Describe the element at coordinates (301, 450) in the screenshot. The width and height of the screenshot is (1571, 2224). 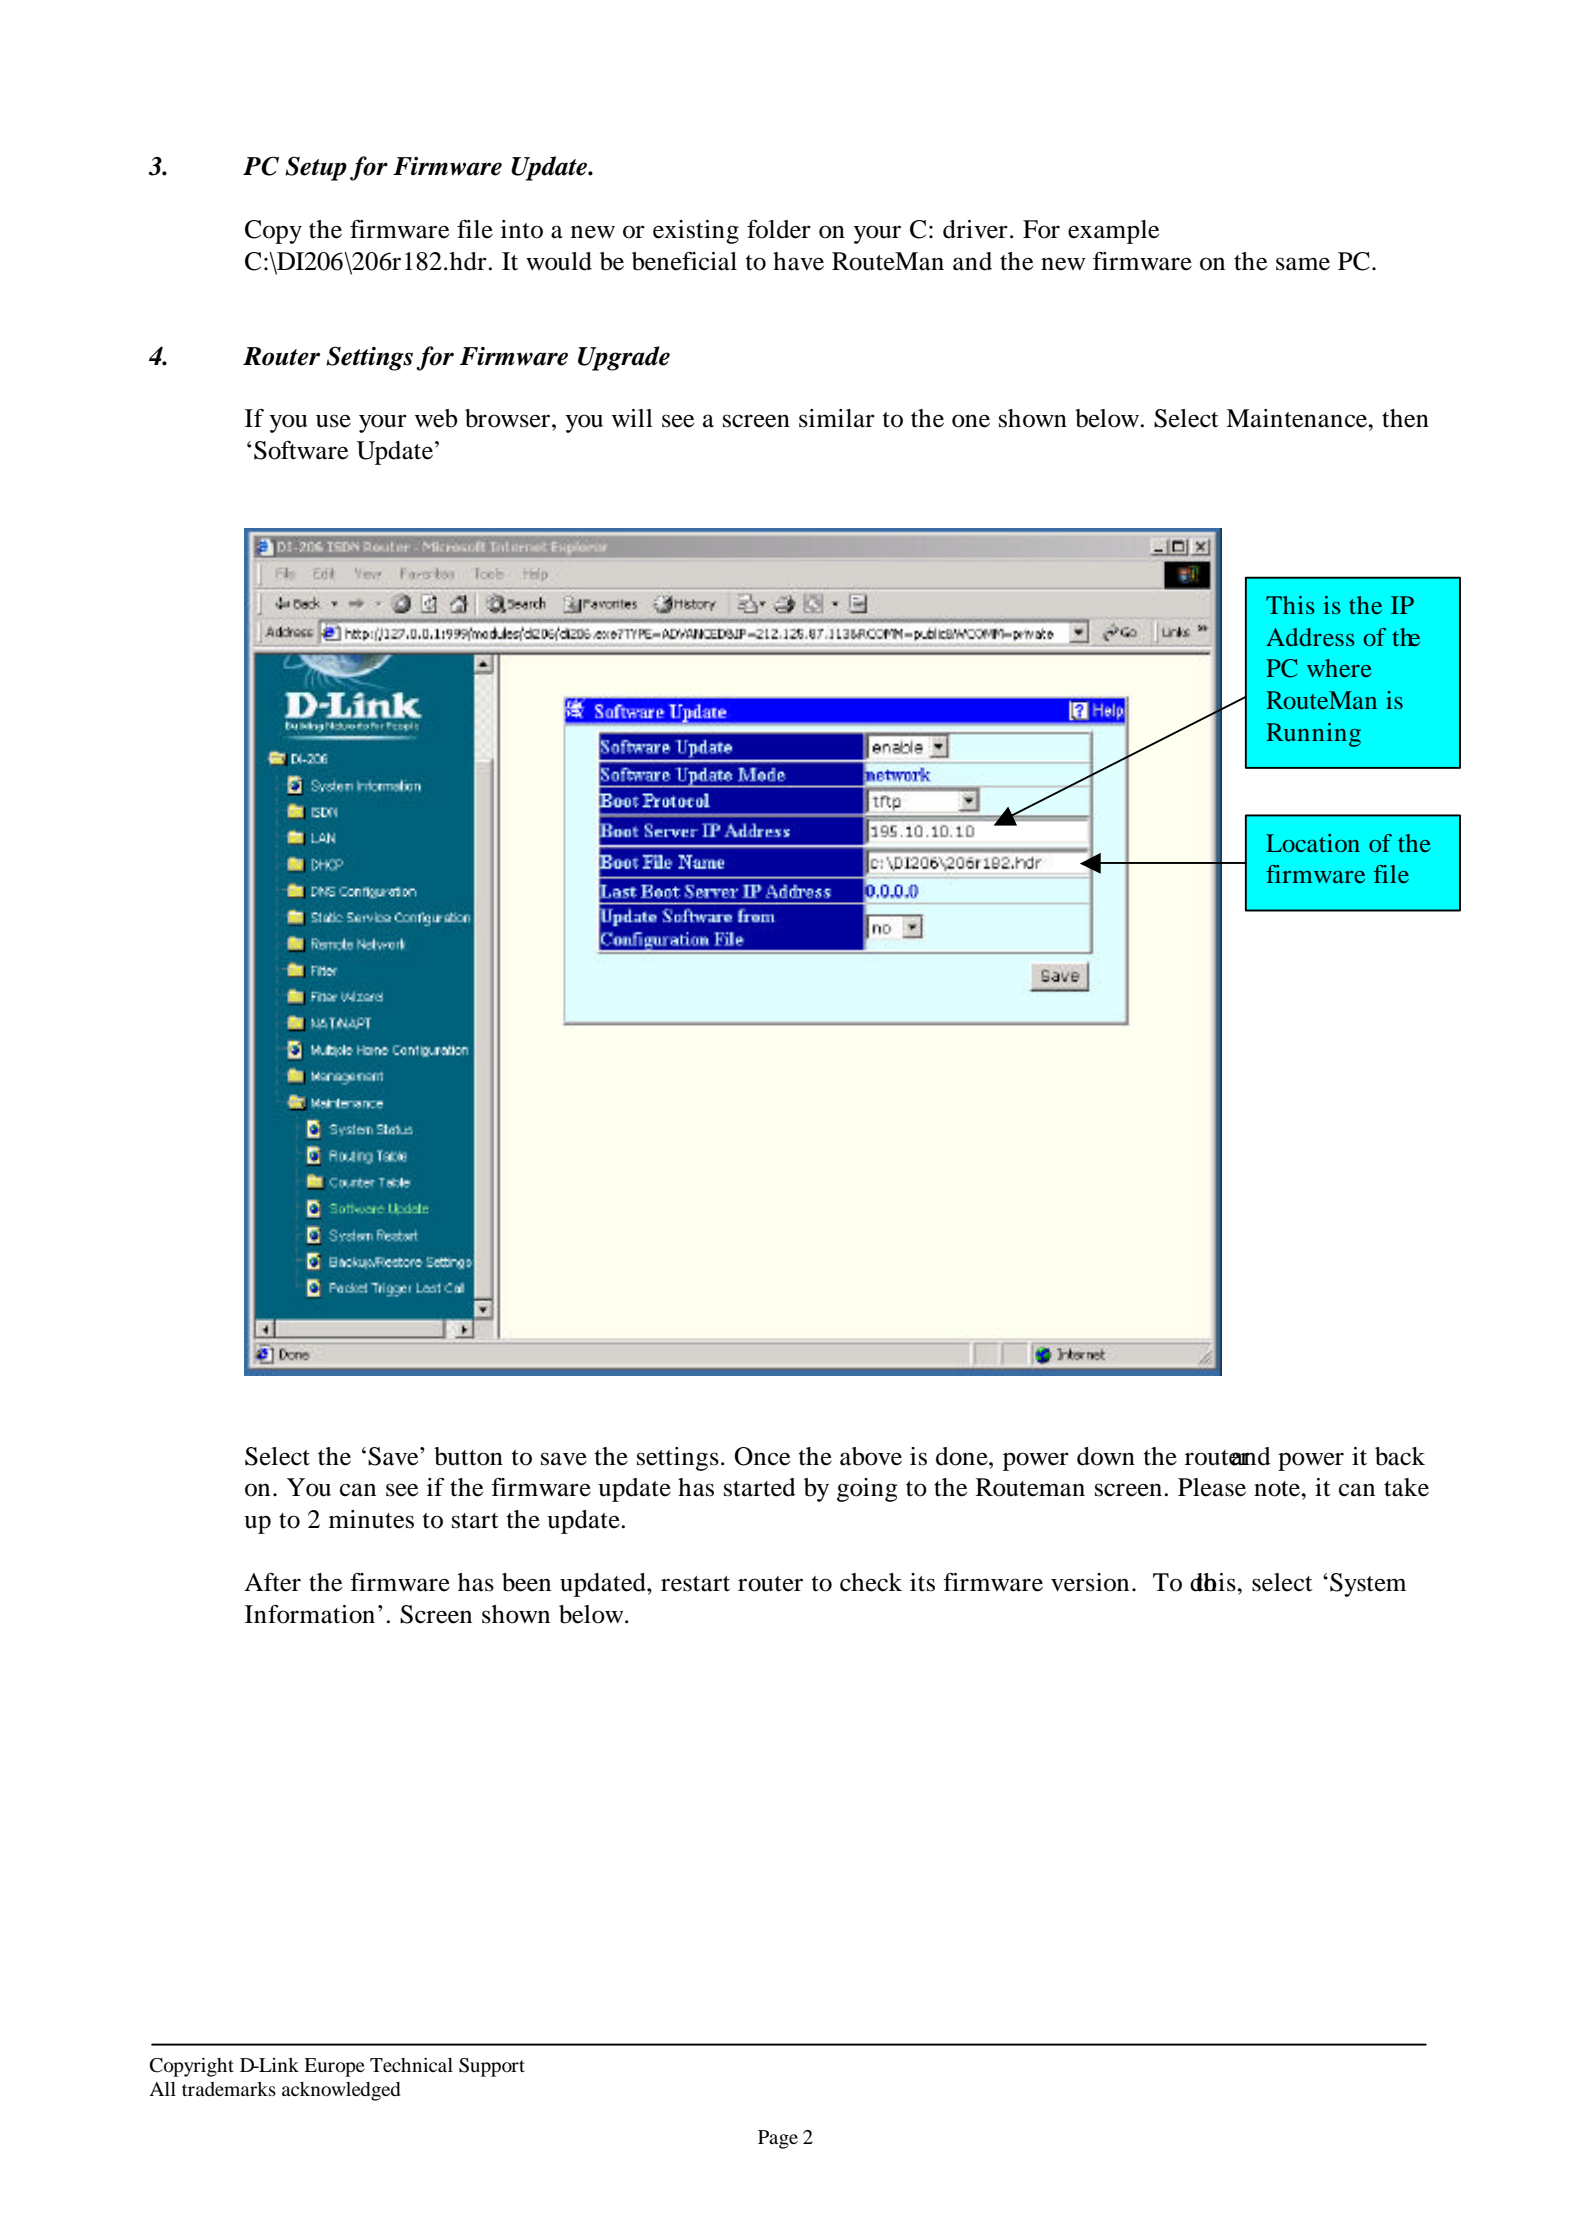
I see `Software` at that location.
